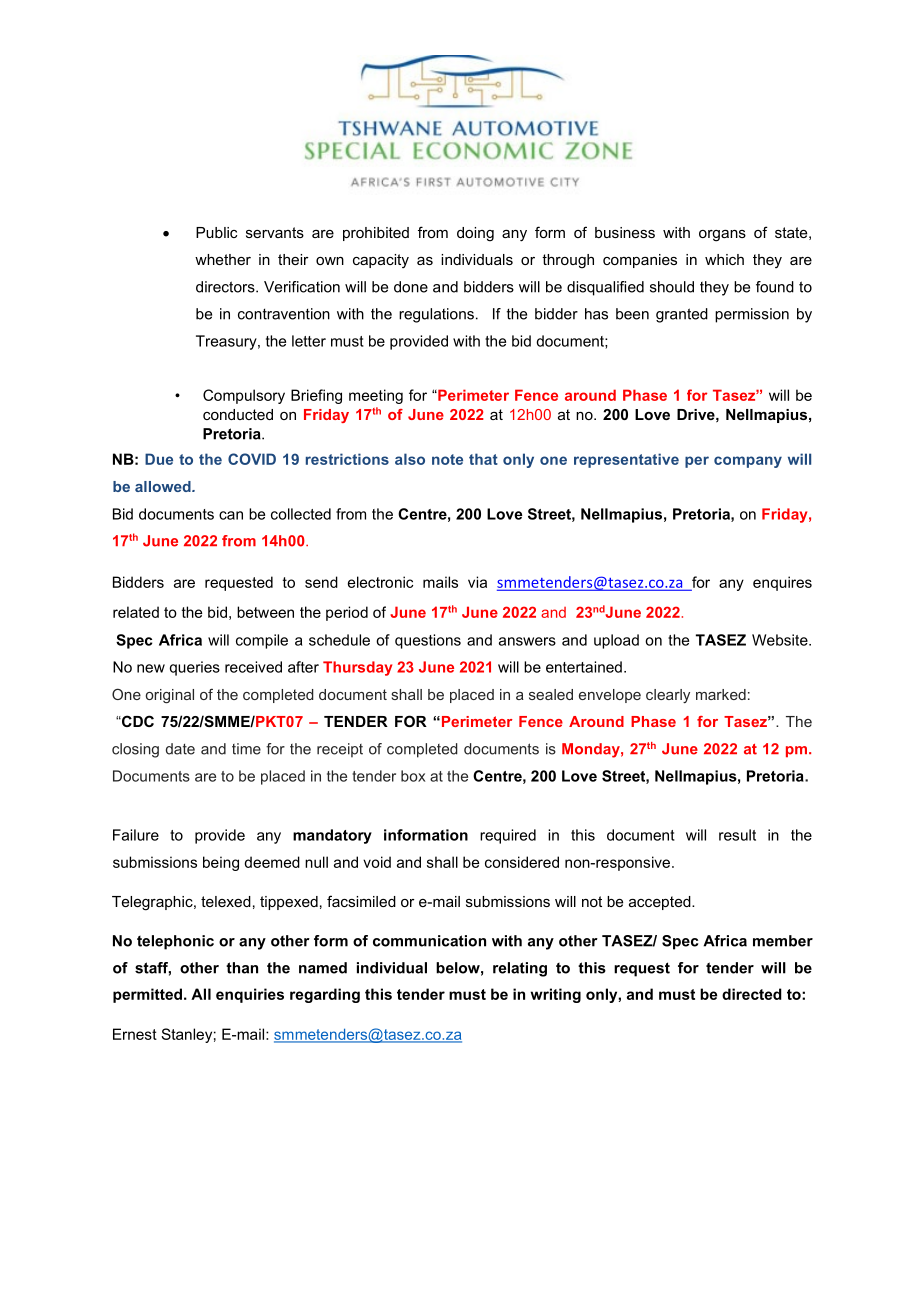  I want to click on being, so click(221, 863).
